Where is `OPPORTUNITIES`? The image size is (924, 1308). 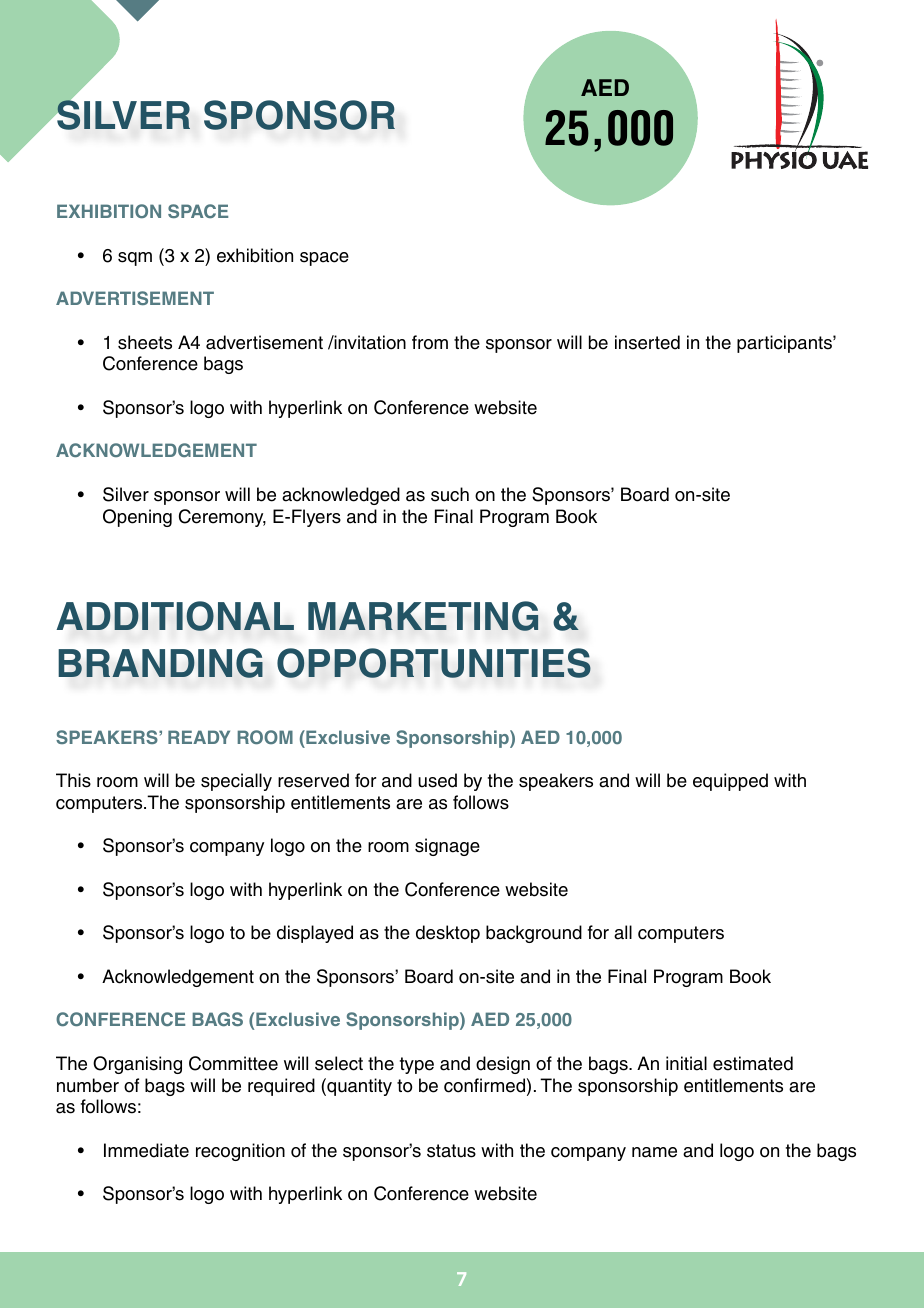 OPPORTUNITIES is located at coordinates (434, 663).
